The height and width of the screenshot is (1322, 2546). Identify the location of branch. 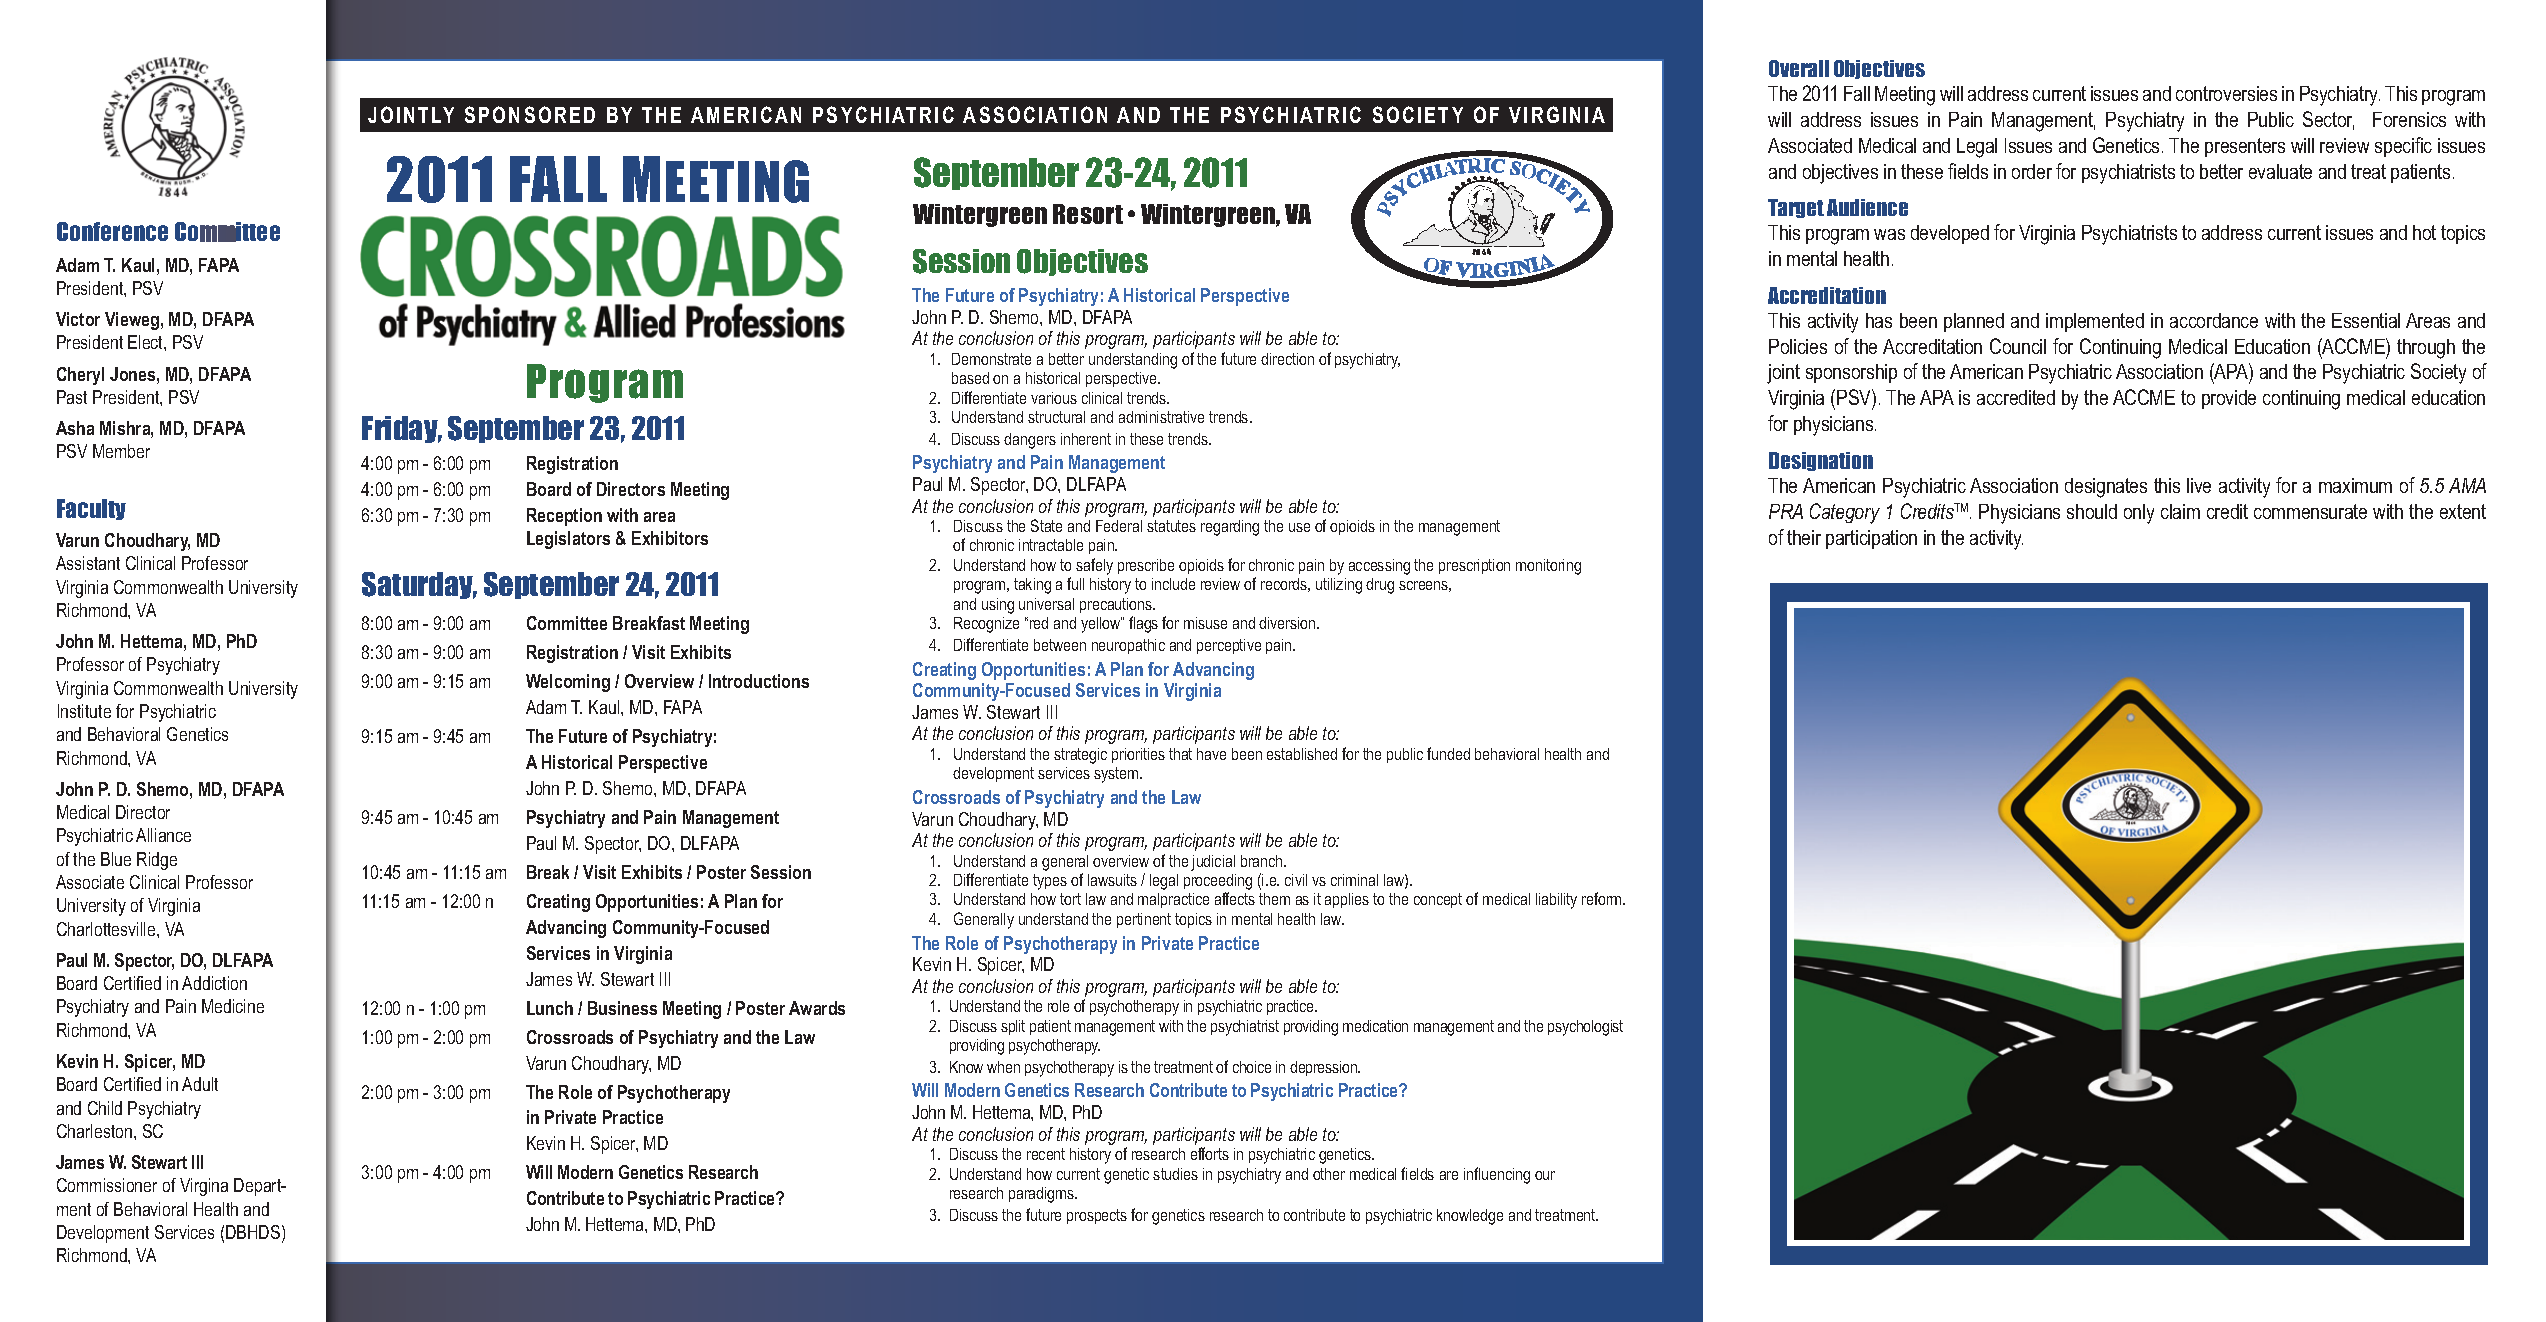
(1263, 861).
